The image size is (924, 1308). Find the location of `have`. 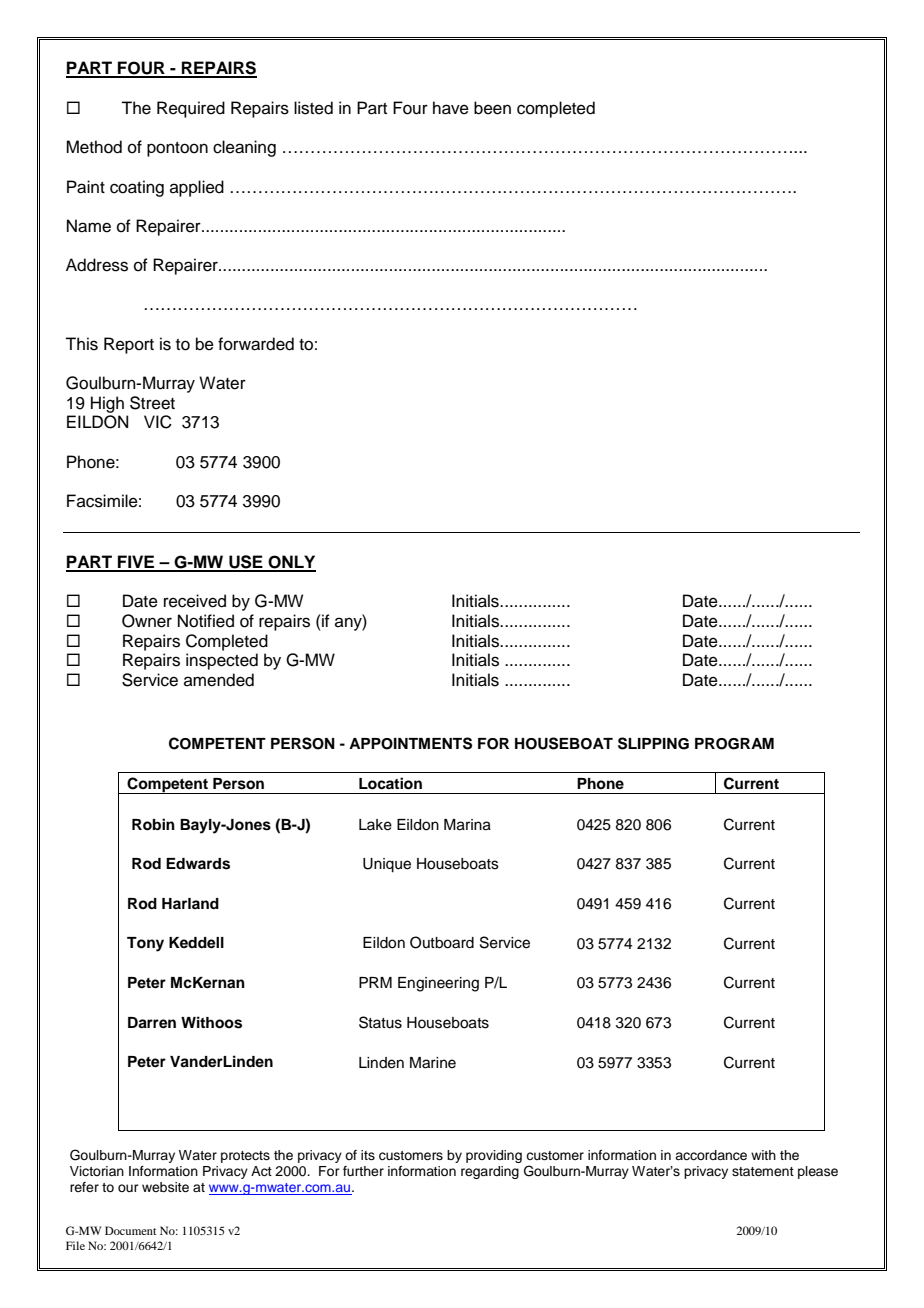

have is located at coordinates (451, 108).
